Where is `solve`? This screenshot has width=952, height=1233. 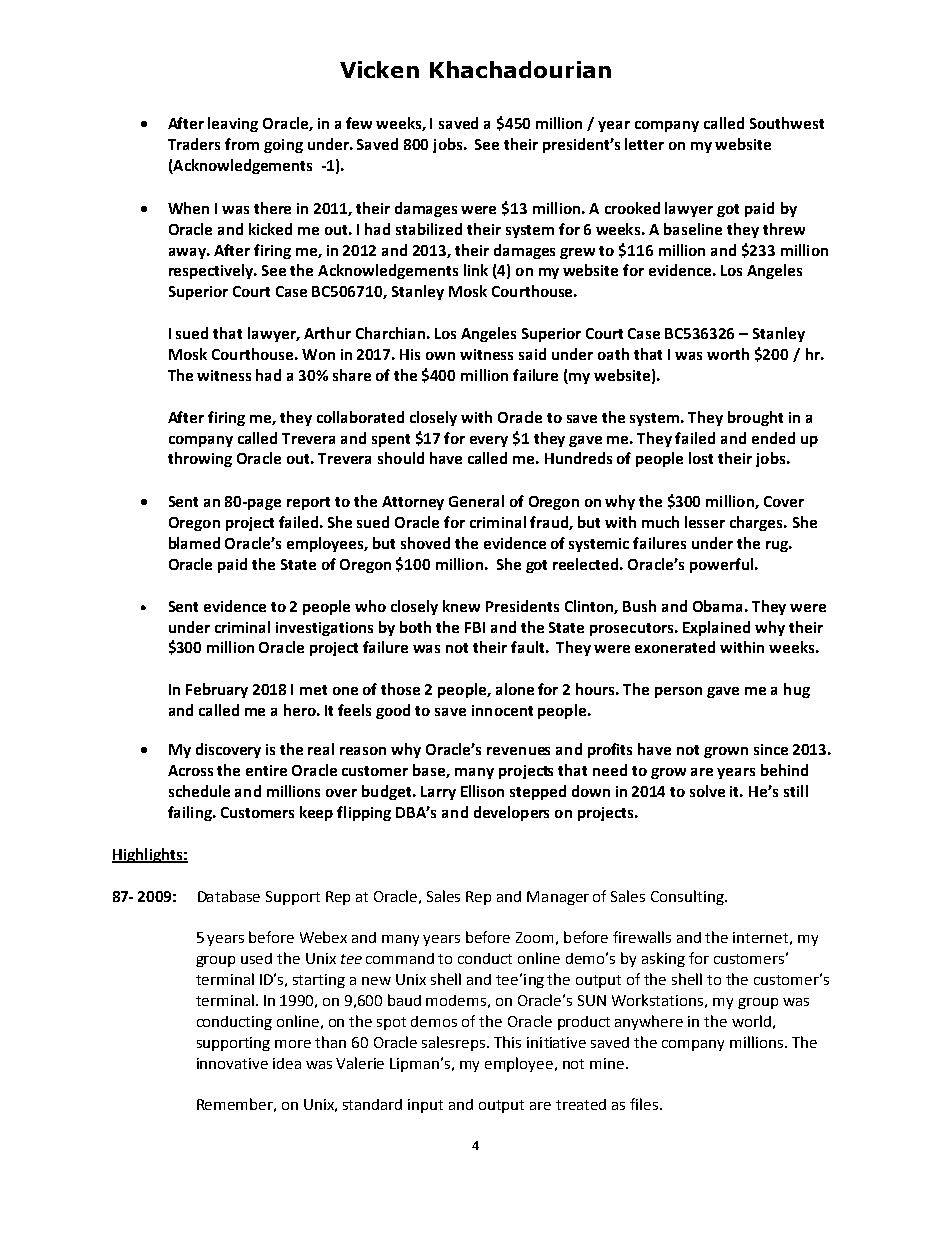 solve is located at coordinates (707, 791).
